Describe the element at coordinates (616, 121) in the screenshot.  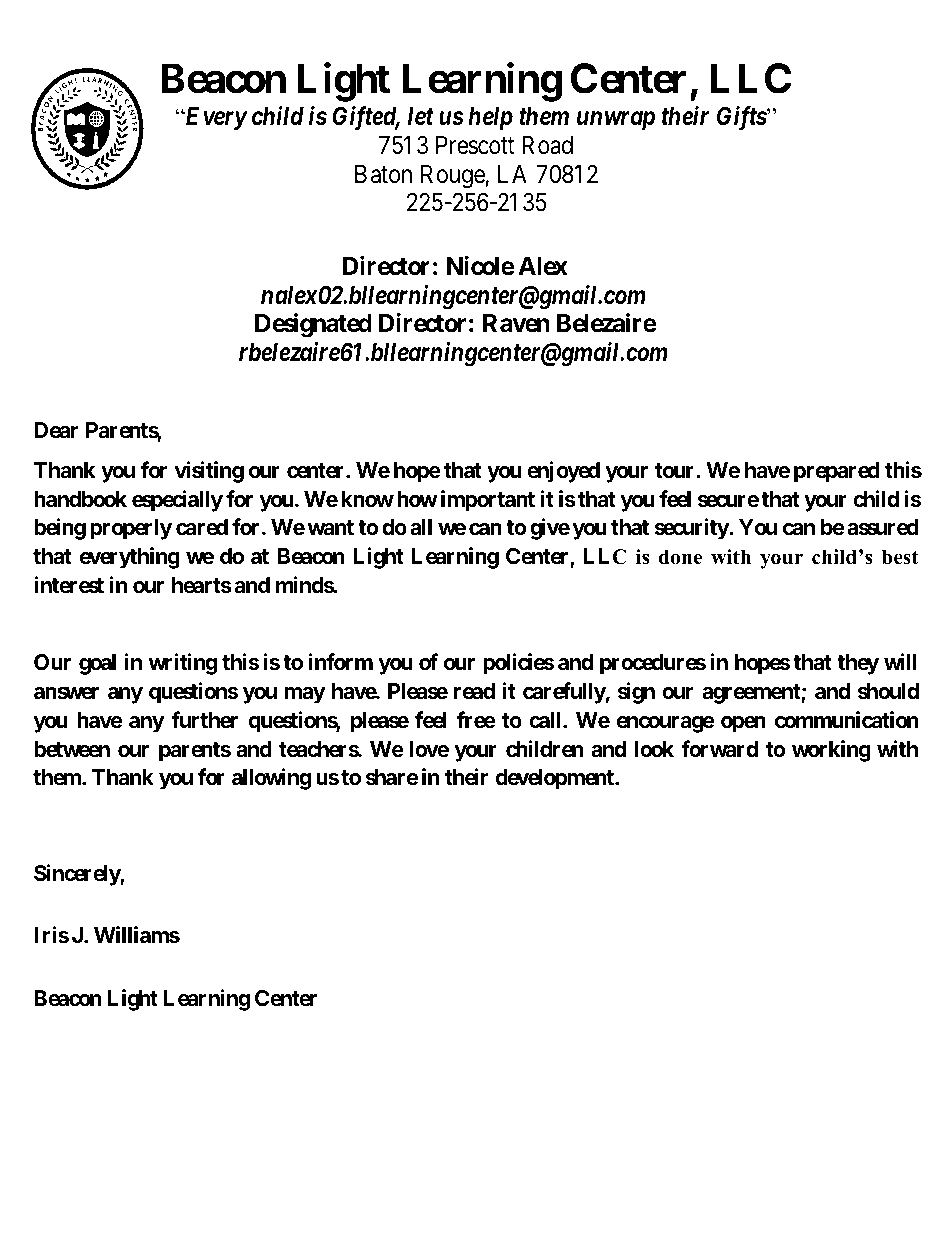
I see `unwrap` at that location.
